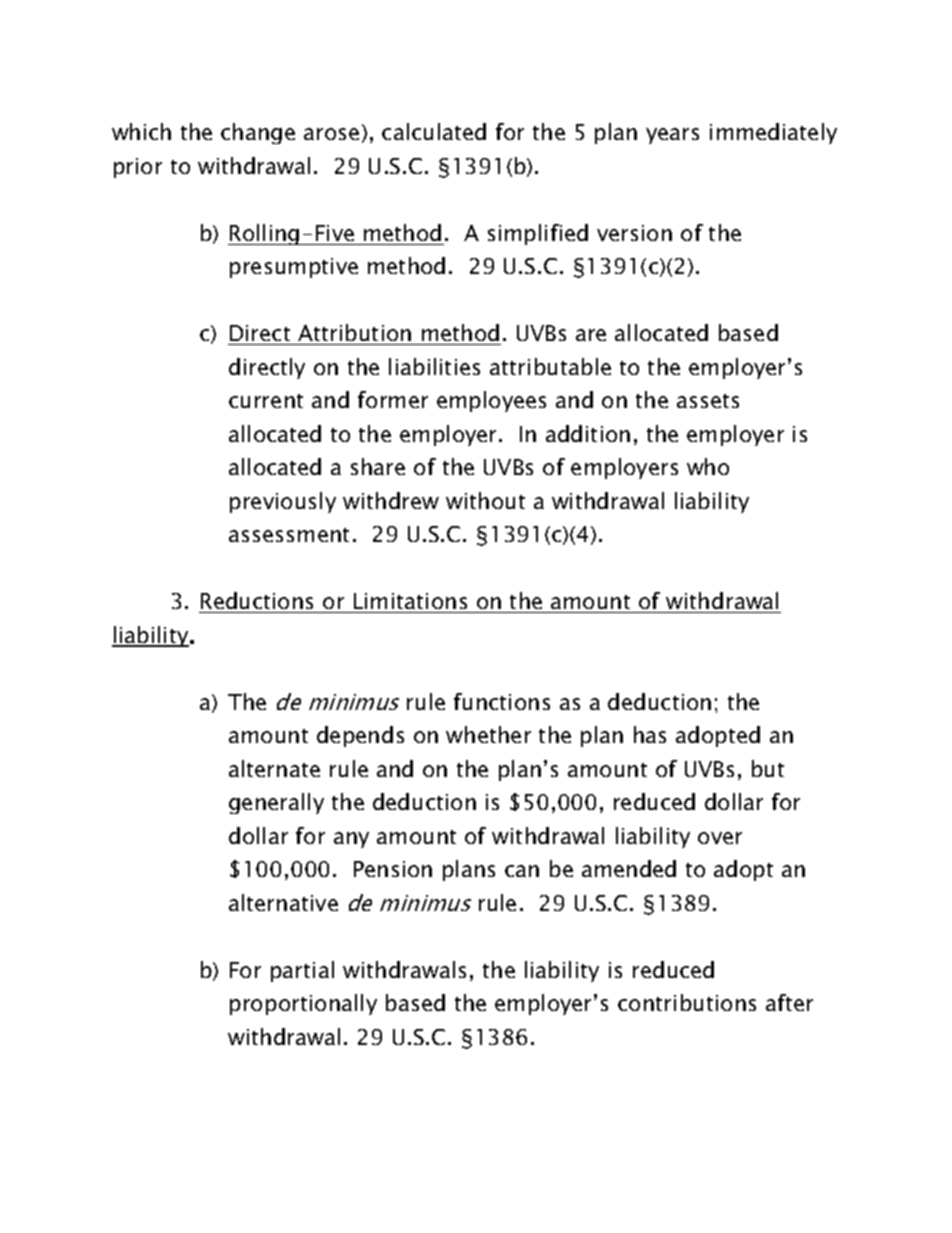 The image size is (952, 1233). What do you see at coordinates (303, 1004) in the image?
I see `proportionally` at bounding box center [303, 1004].
